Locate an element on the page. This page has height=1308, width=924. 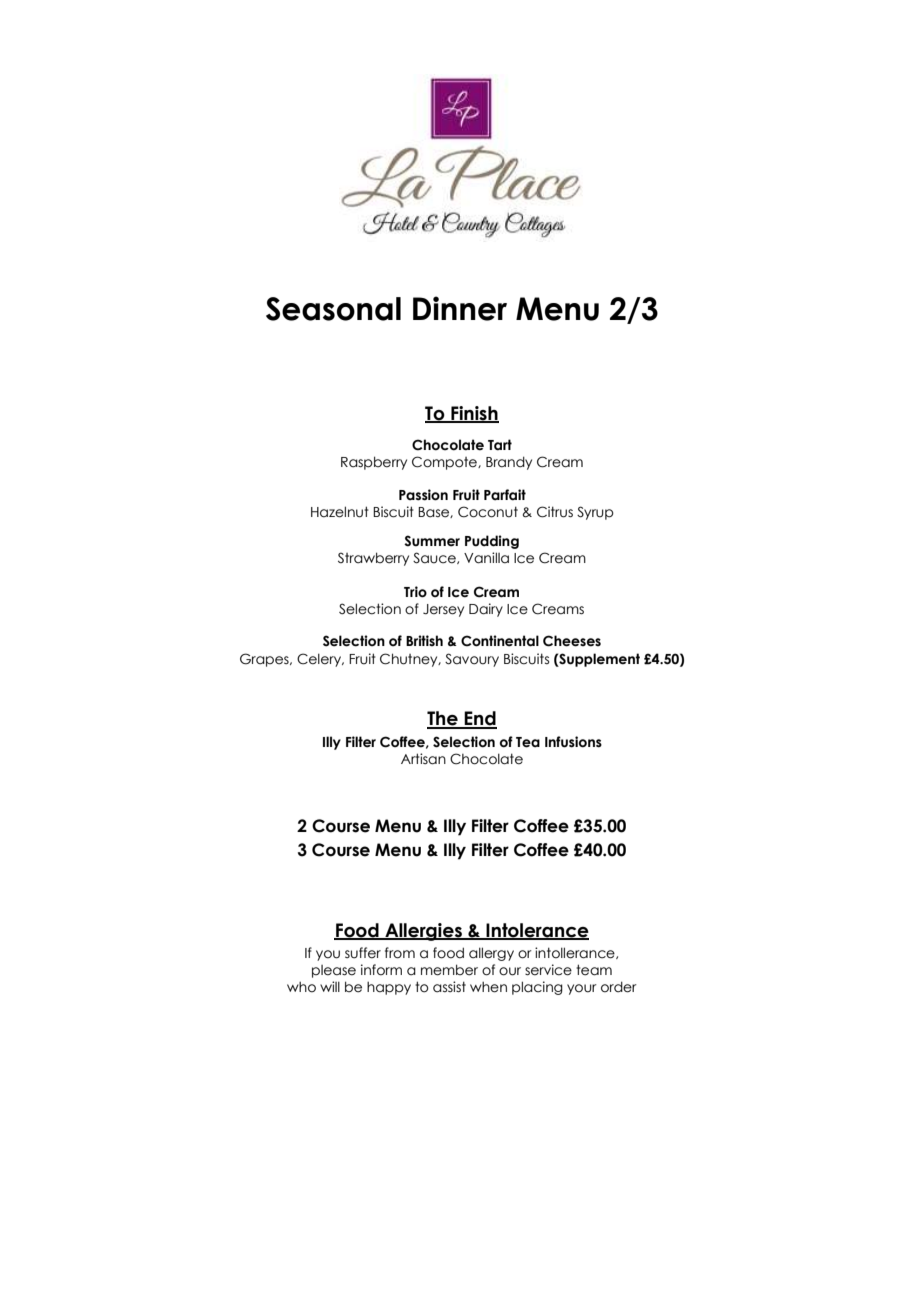
Grapes is located at coordinates (265, 660).
